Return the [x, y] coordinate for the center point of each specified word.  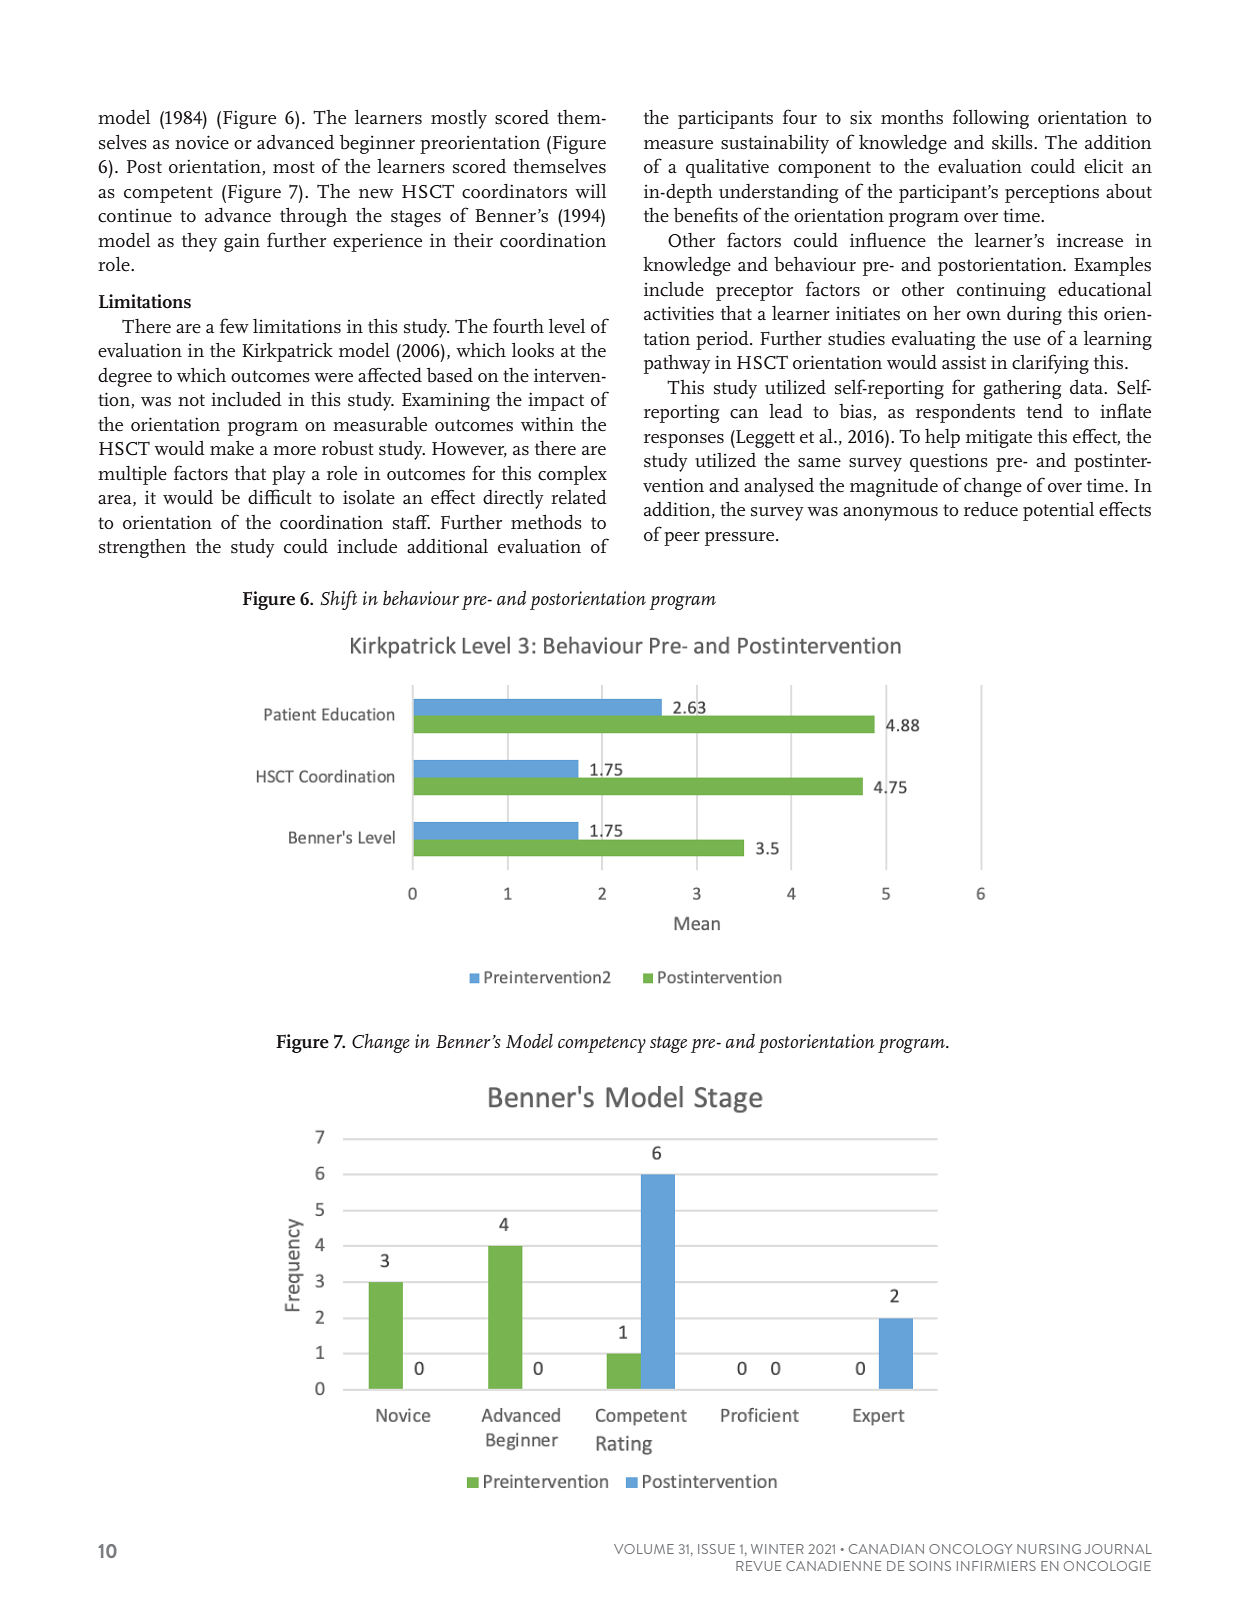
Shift [338, 600]
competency [602, 1044]
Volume [644, 1549]
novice [202, 142]
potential [1058, 511]
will [590, 190]
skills [1013, 142]
